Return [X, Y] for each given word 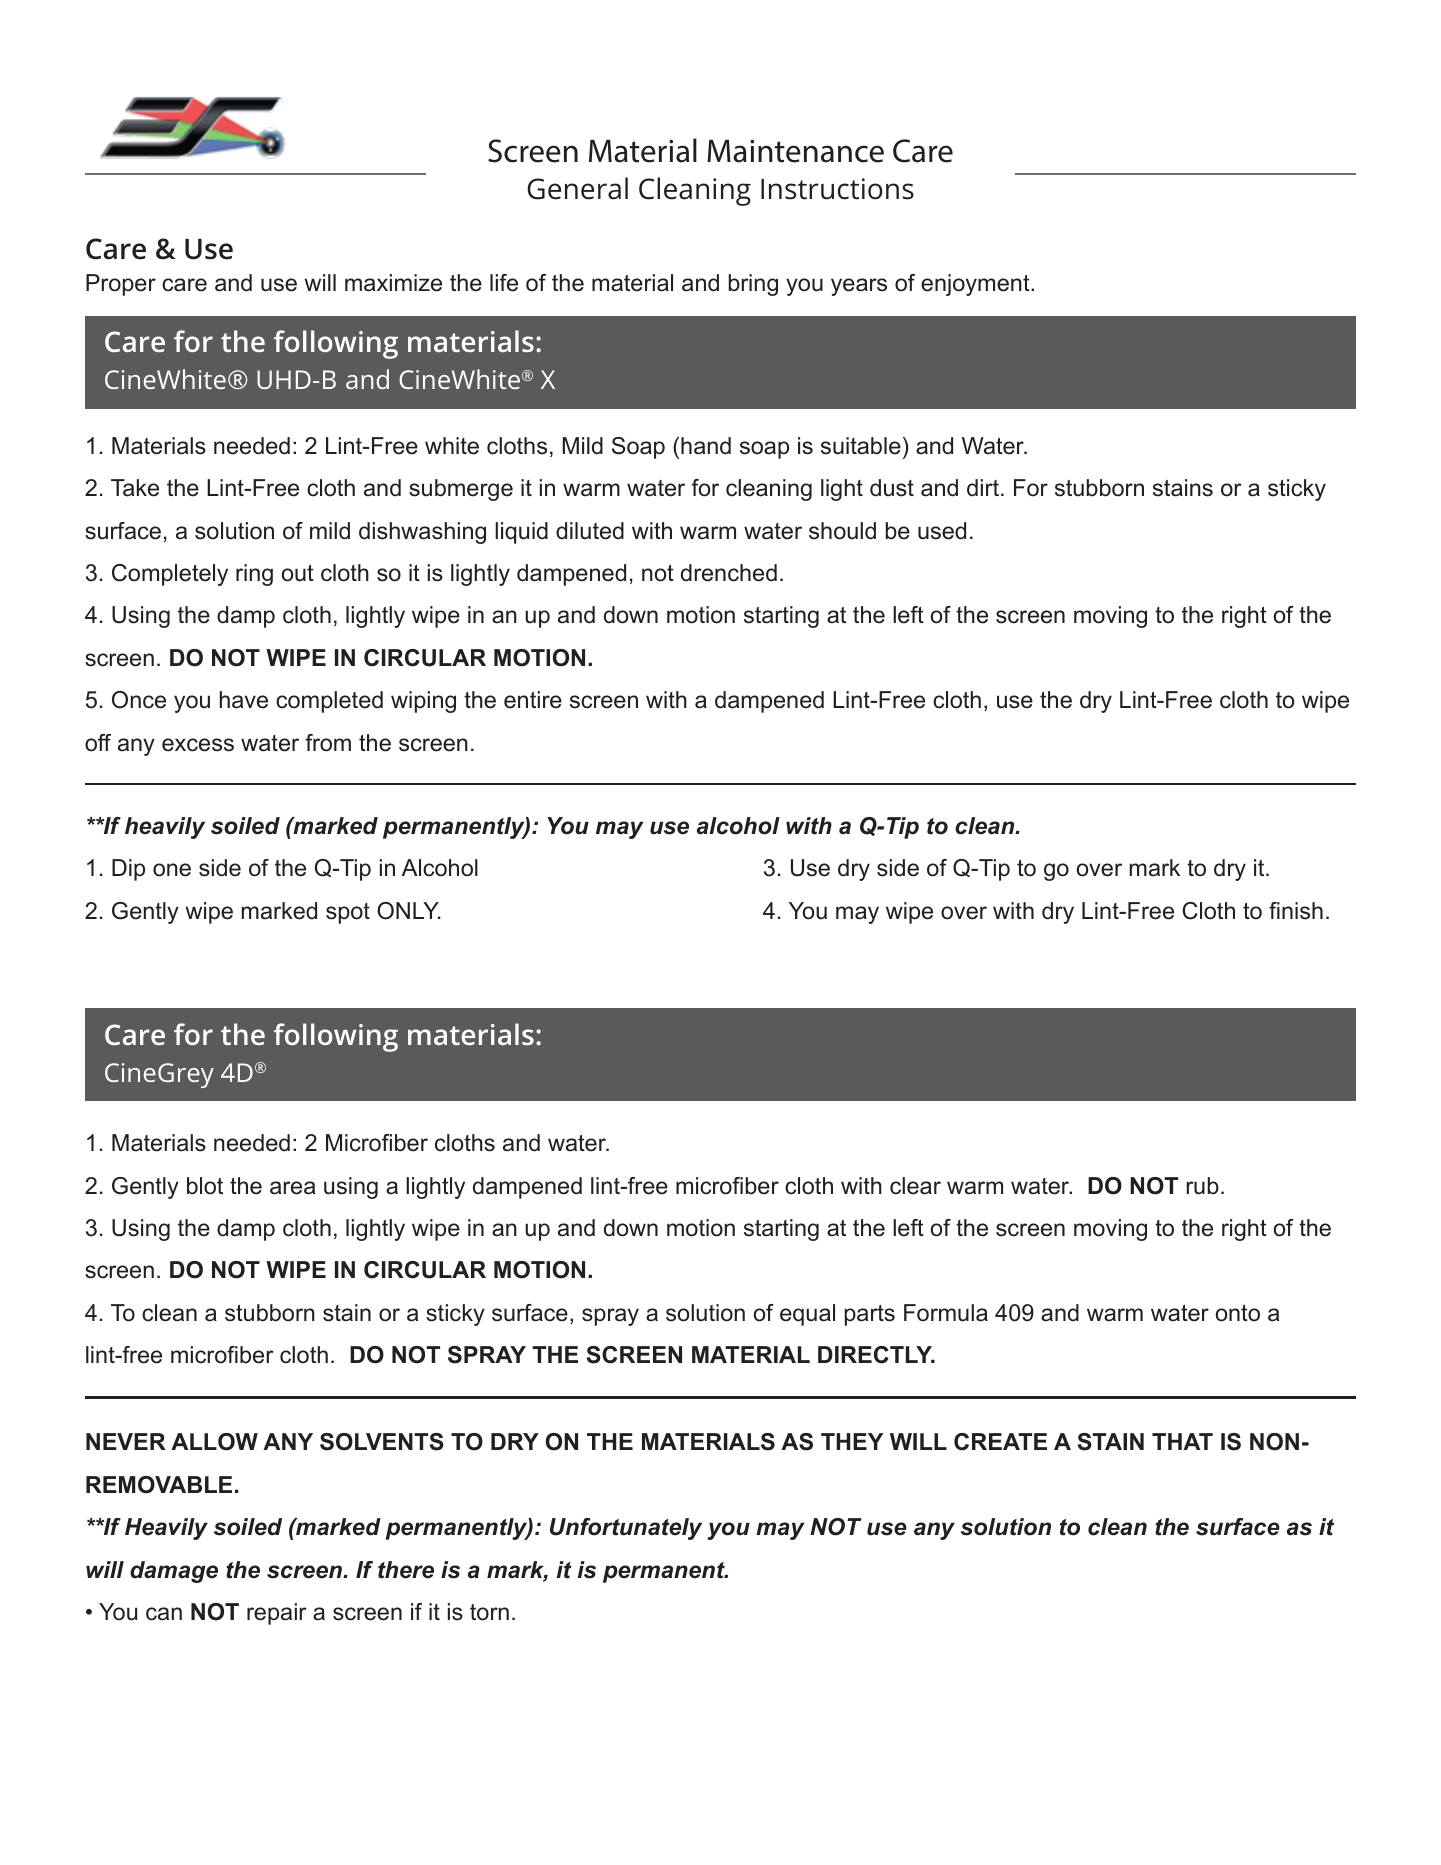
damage [174, 1572]
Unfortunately [626, 1529]
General [577, 188]
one [172, 870]
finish [1296, 911]
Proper [121, 285]
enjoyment [976, 285]
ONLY [409, 911]
